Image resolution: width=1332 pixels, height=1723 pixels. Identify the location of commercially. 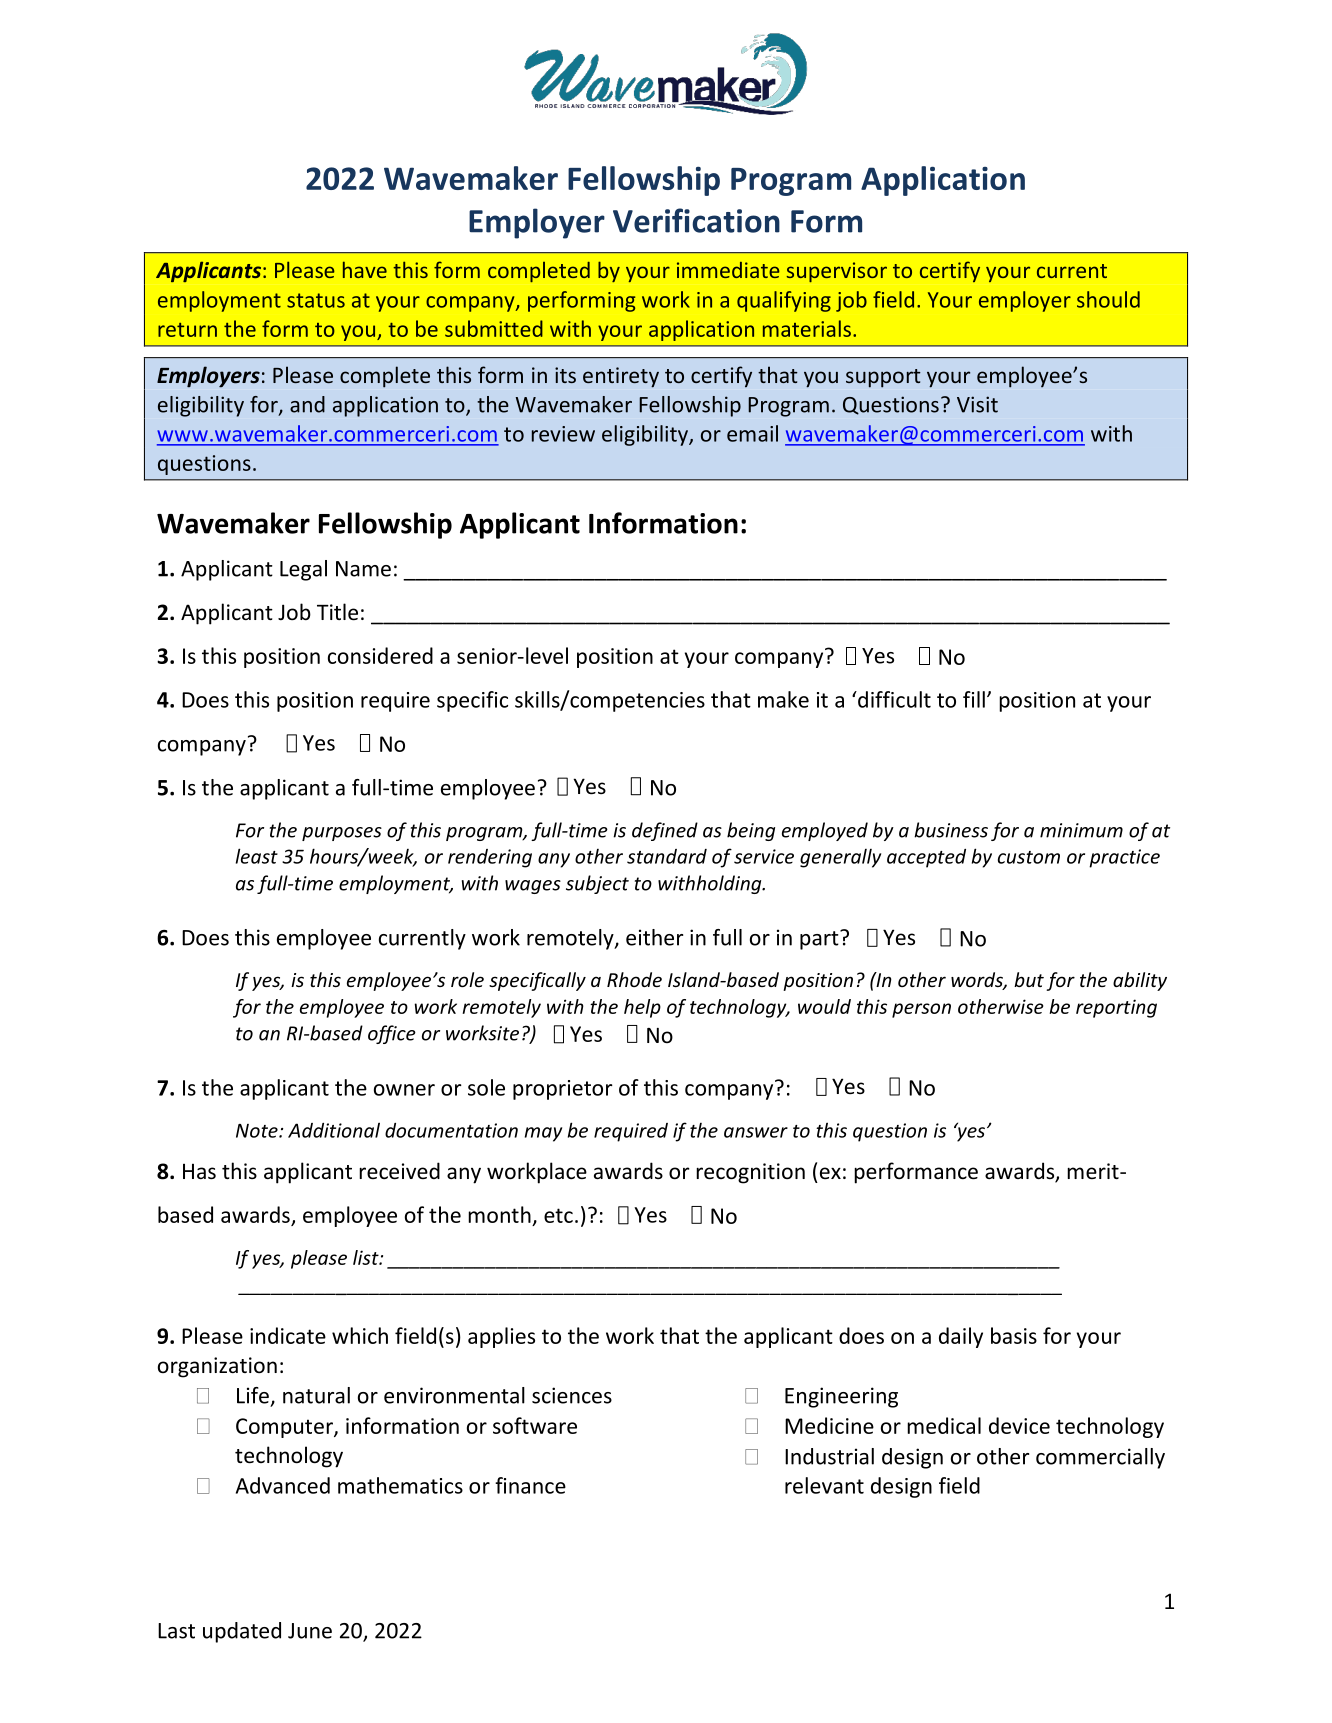
(1100, 1458).
